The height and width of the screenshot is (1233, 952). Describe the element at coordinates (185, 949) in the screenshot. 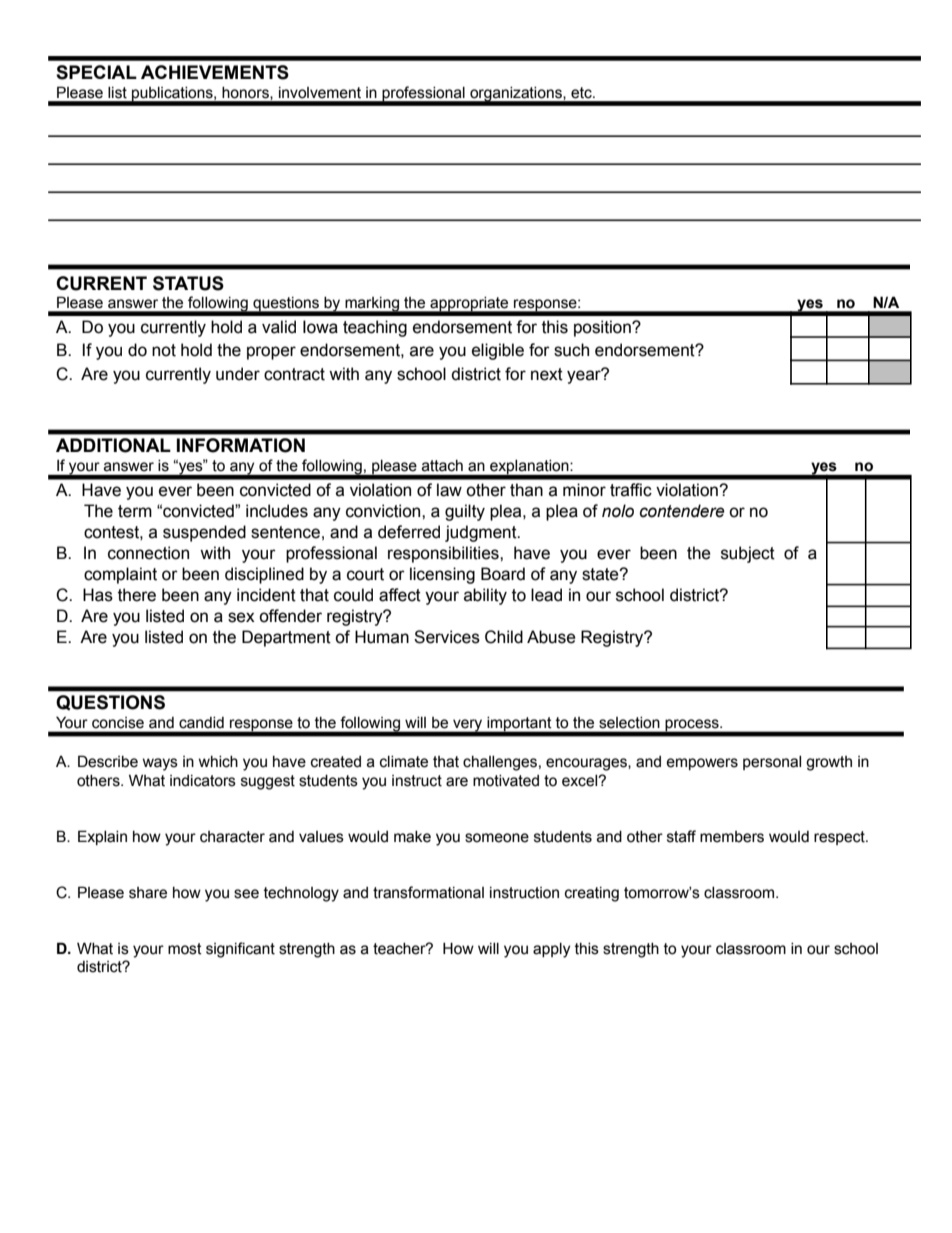

I see `most` at that location.
